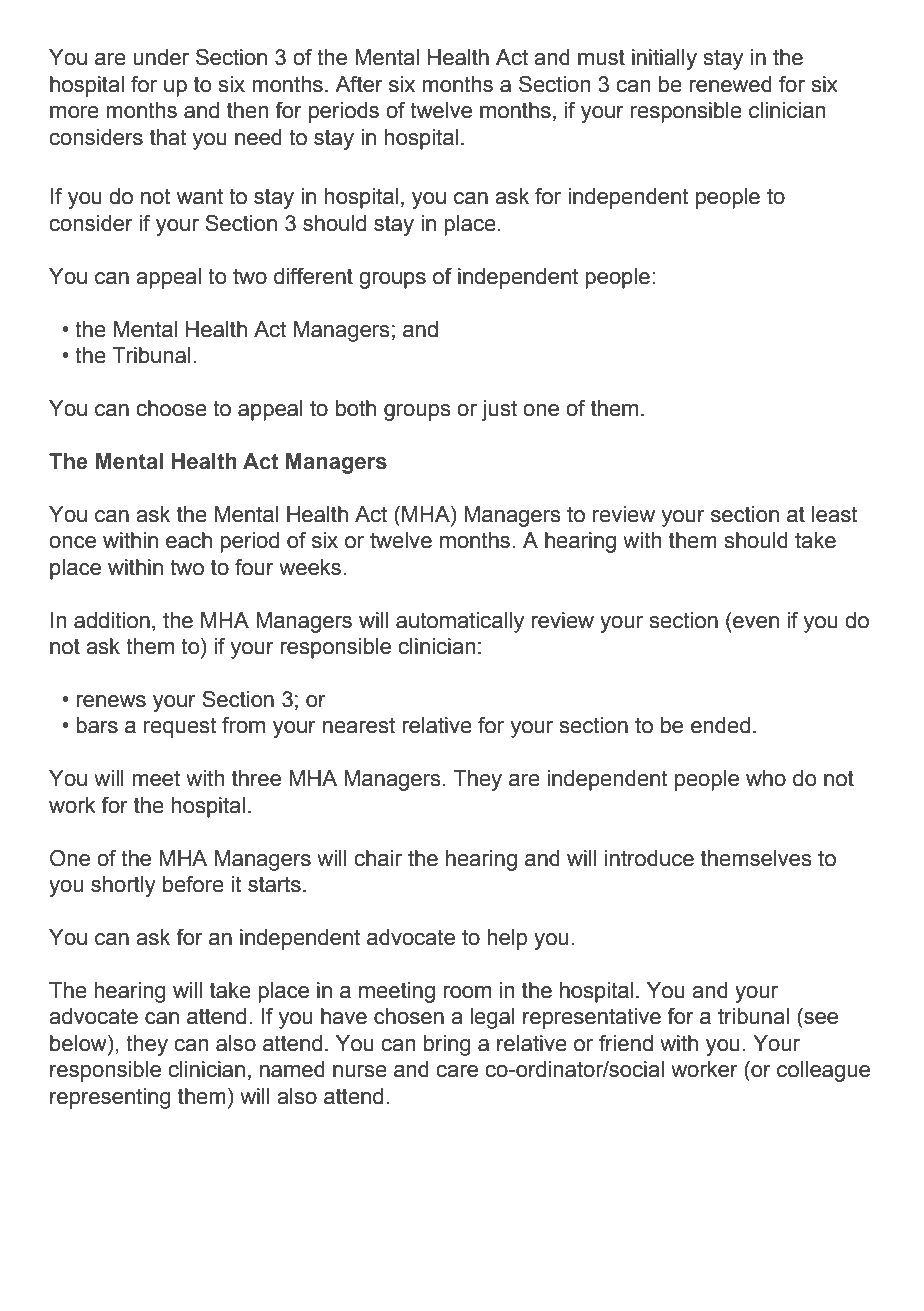 This image has width=924, height=1311. I want to click on under, so click(161, 57).
